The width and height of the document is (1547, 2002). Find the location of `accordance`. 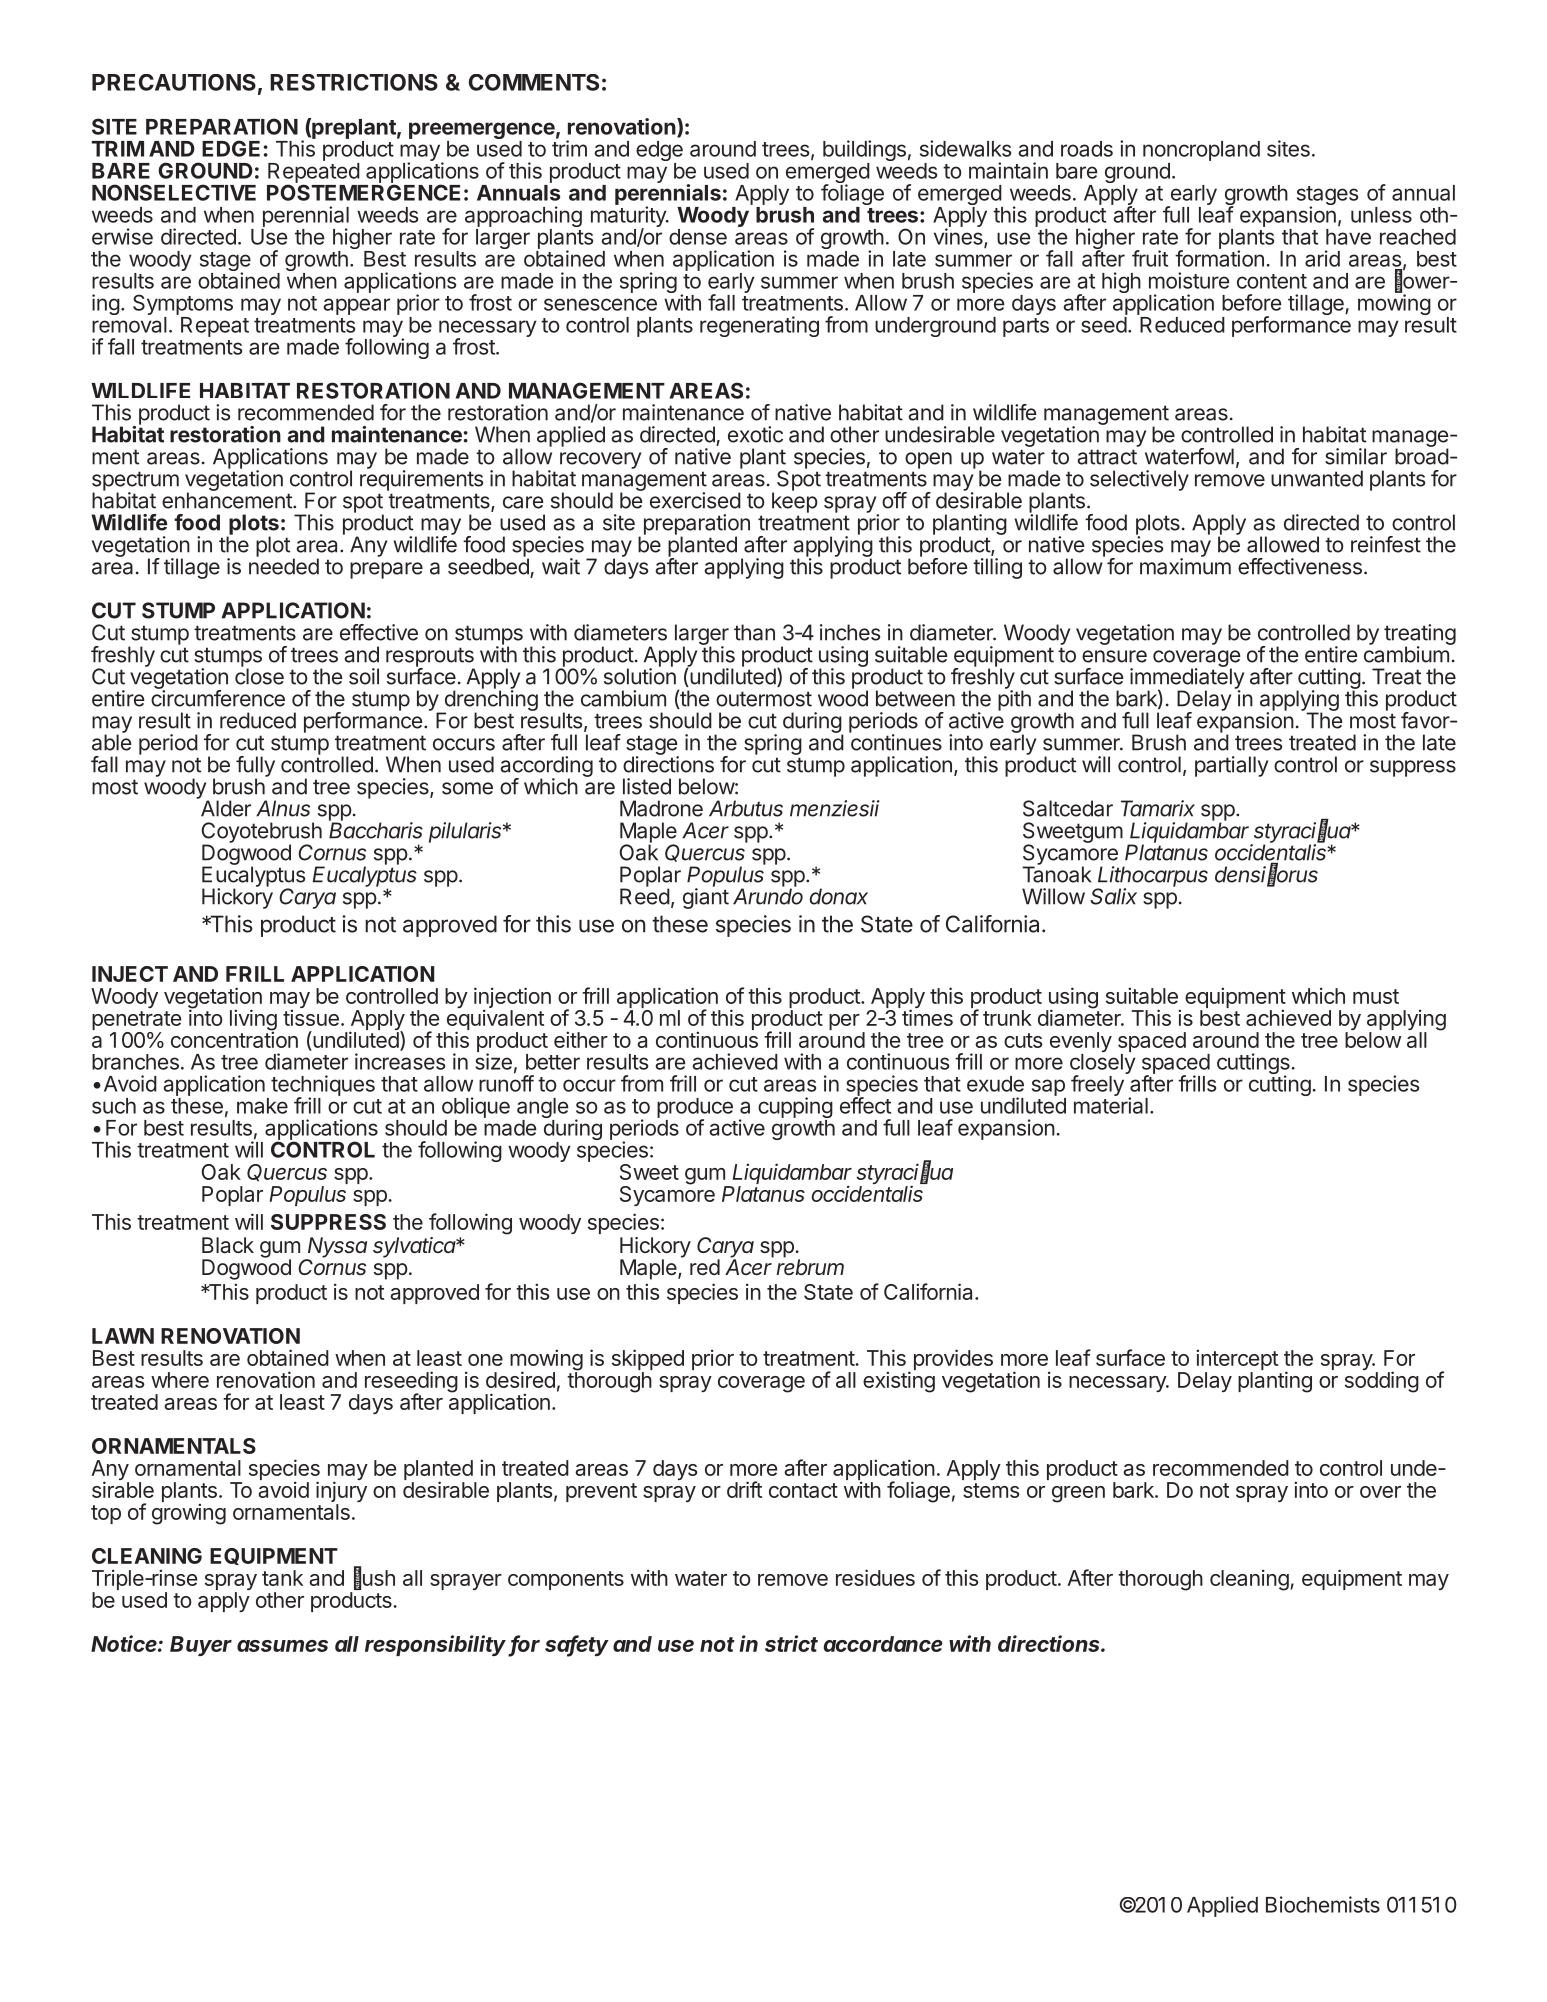

accordance is located at coordinates (883, 1644).
